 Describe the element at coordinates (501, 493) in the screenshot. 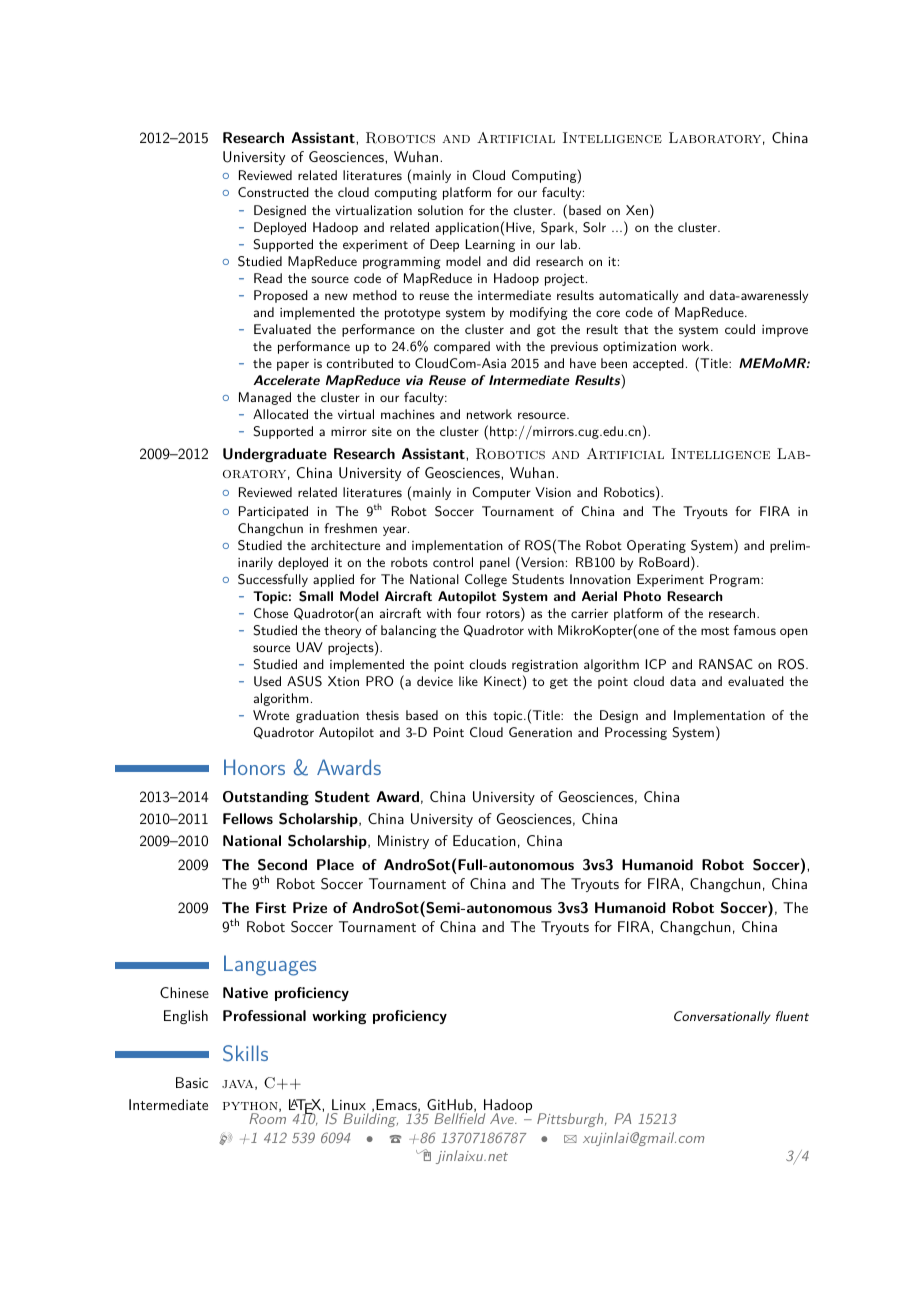

I see `Computer` at that location.
